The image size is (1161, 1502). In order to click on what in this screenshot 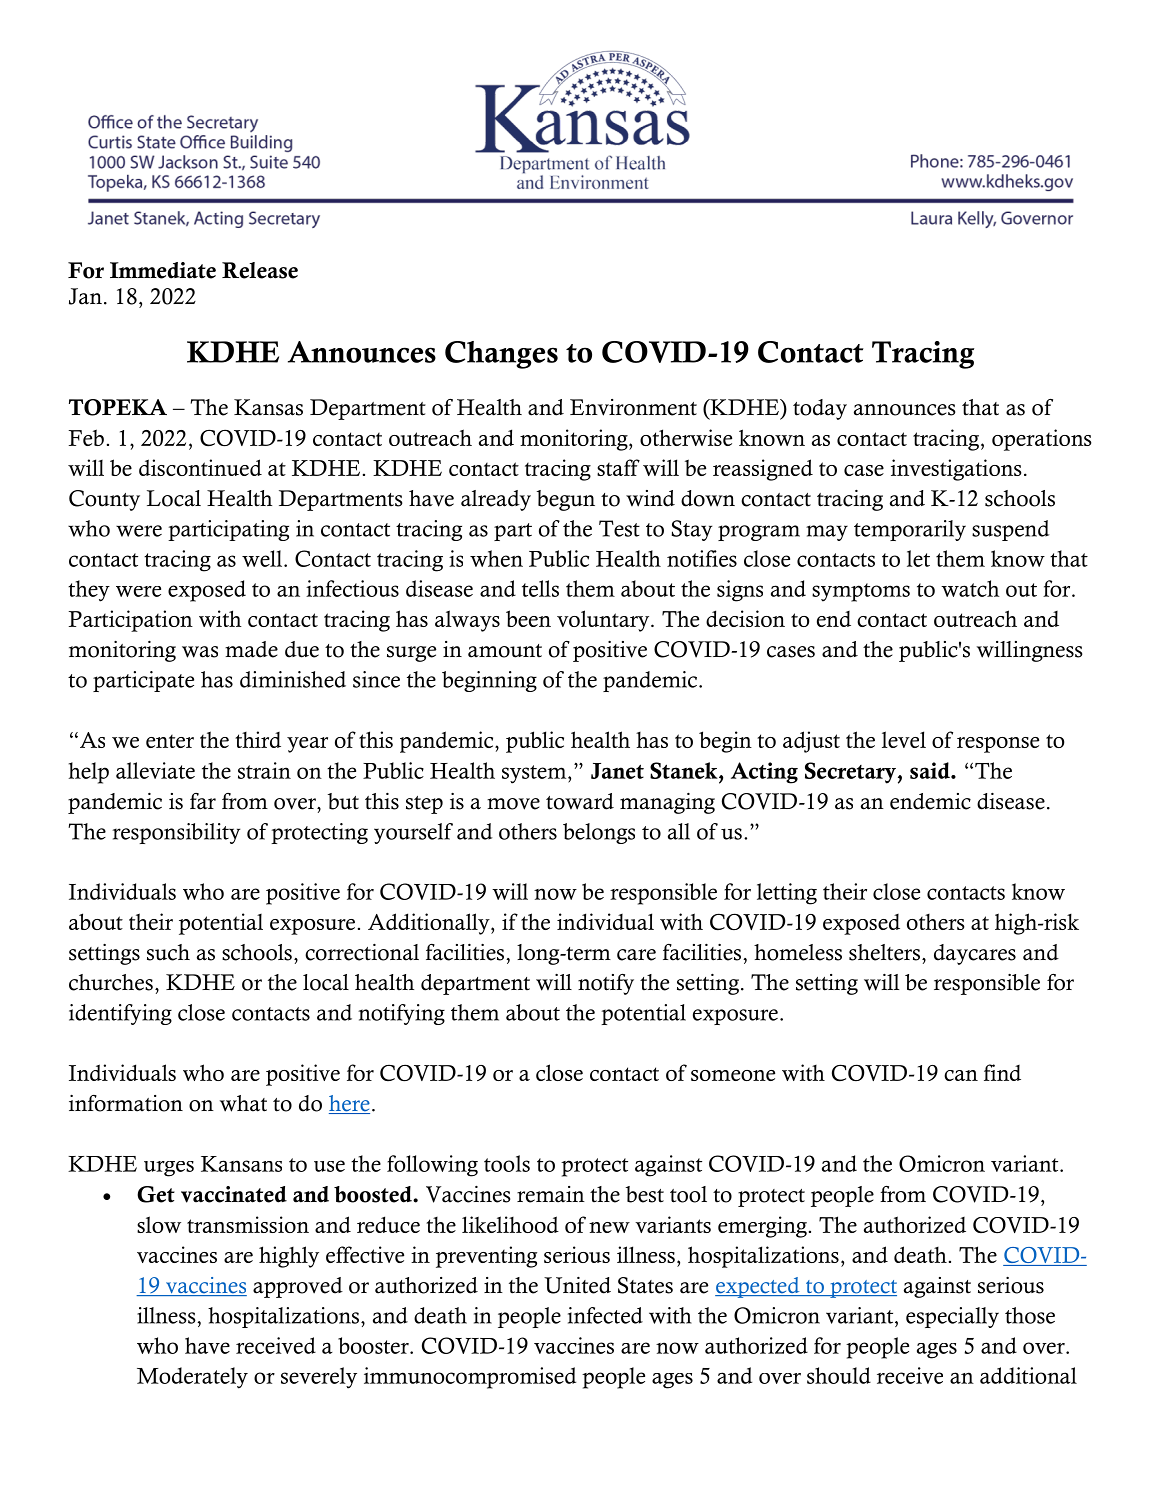, I will do `click(243, 1103)`.
